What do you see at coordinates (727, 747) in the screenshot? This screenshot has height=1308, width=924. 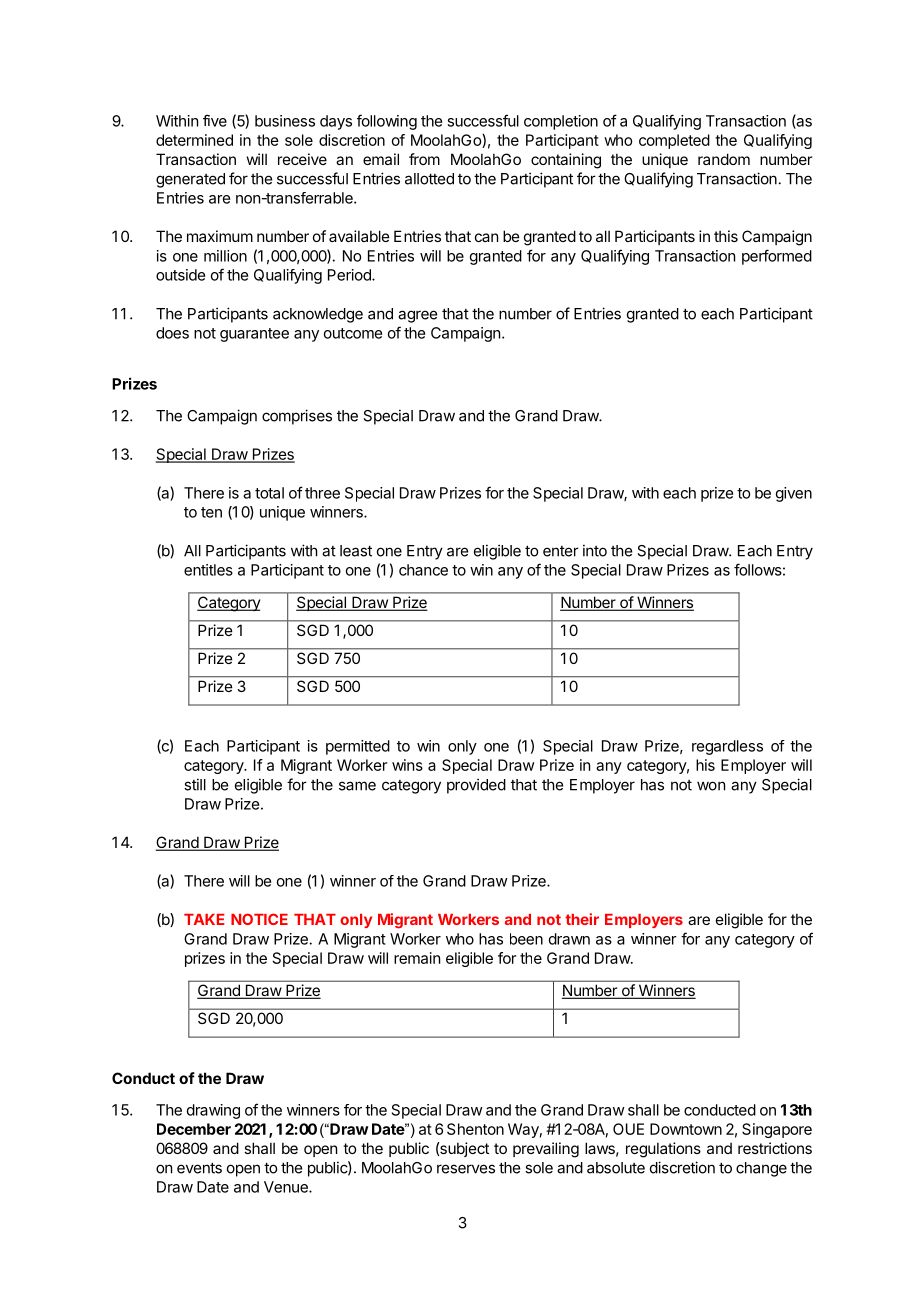 I see `regardless` at bounding box center [727, 747].
